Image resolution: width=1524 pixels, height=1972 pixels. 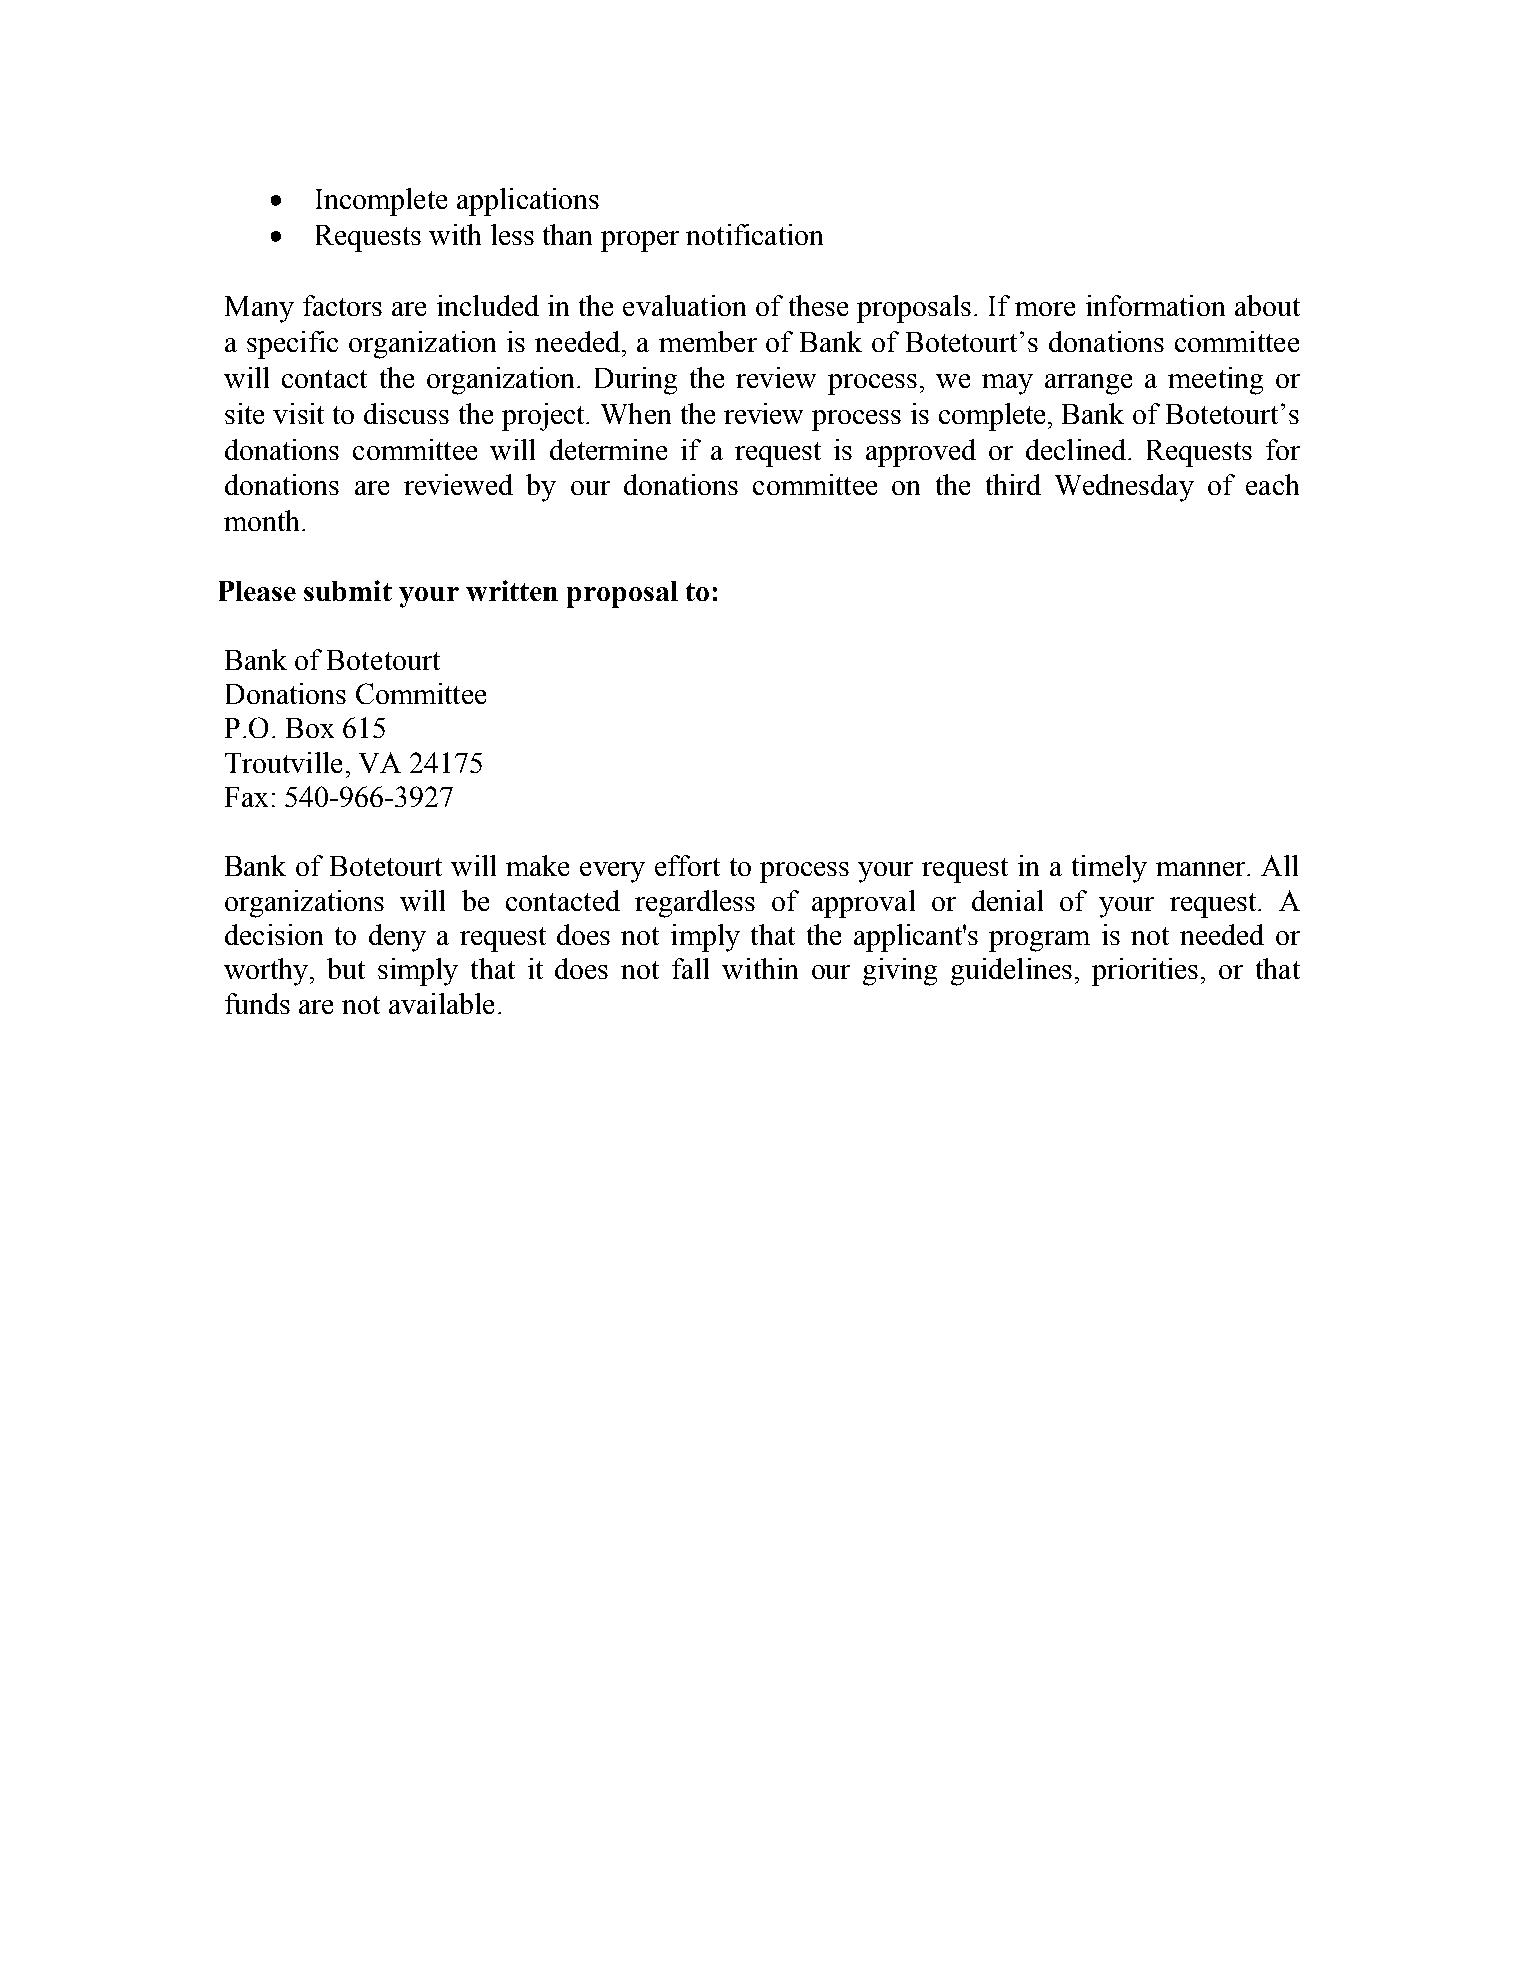 What do you see at coordinates (1109, 869) in the screenshot?
I see `timely` at bounding box center [1109, 869].
